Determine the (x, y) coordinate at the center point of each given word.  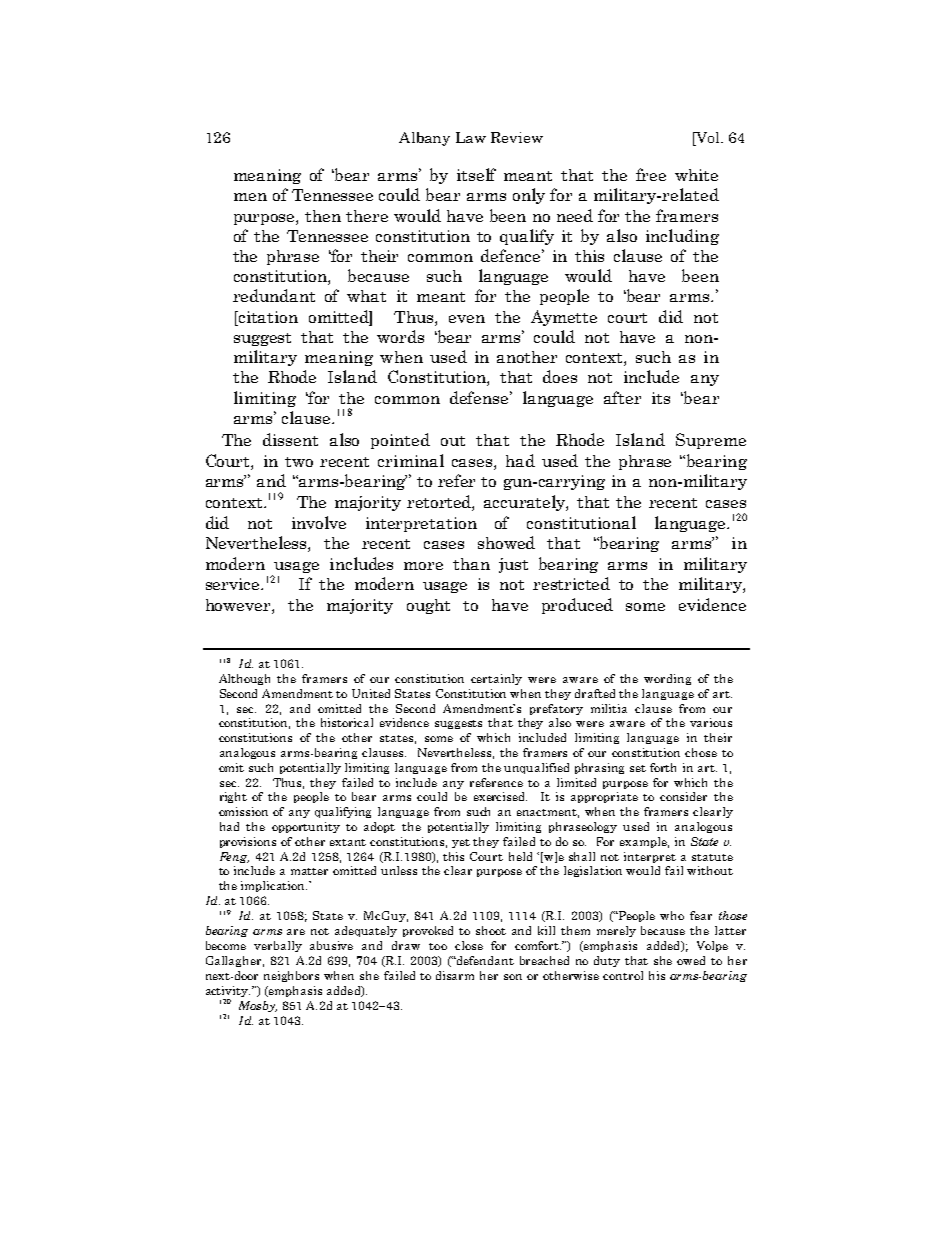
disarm (455, 975)
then (323, 216)
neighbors (291, 976)
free (651, 174)
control (623, 975)
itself (476, 174)
